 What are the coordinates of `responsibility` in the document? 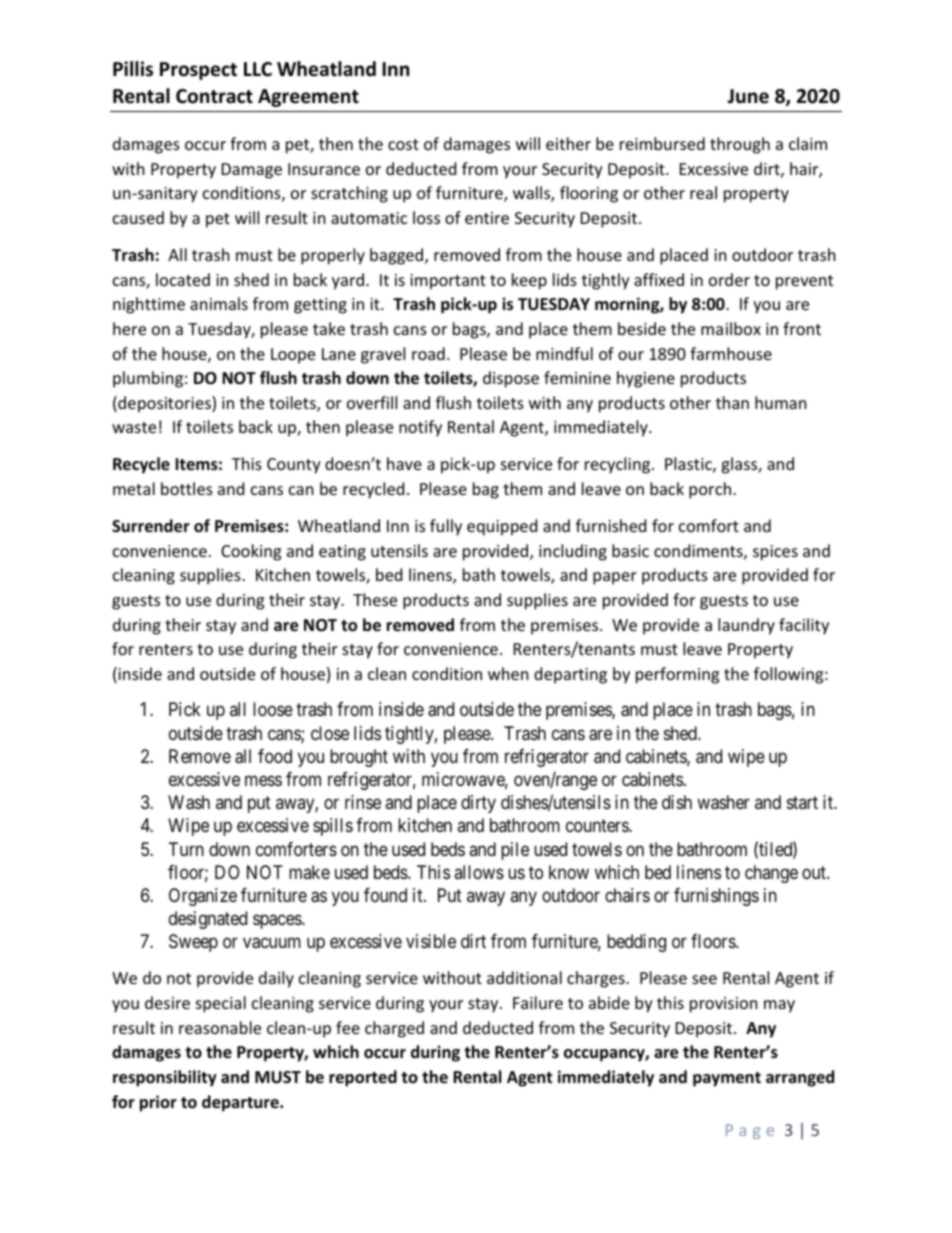 It's located at (165, 1078).
